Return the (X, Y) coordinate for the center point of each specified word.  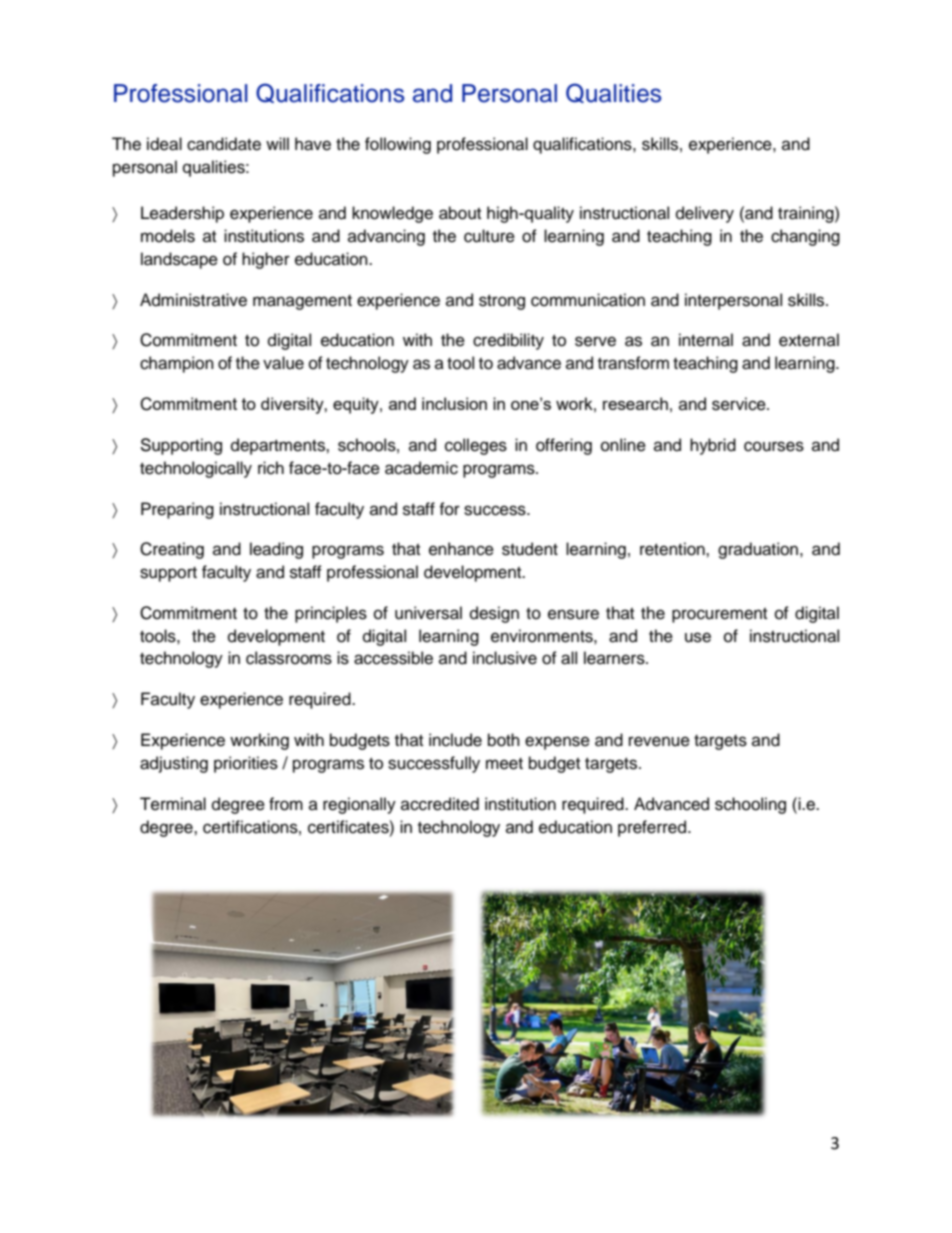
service (740, 404)
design (494, 614)
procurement (719, 615)
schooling (750, 805)
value (283, 363)
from (286, 804)
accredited (440, 804)
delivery (705, 214)
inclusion (454, 403)
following (398, 145)
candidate (224, 144)
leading (276, 550)
